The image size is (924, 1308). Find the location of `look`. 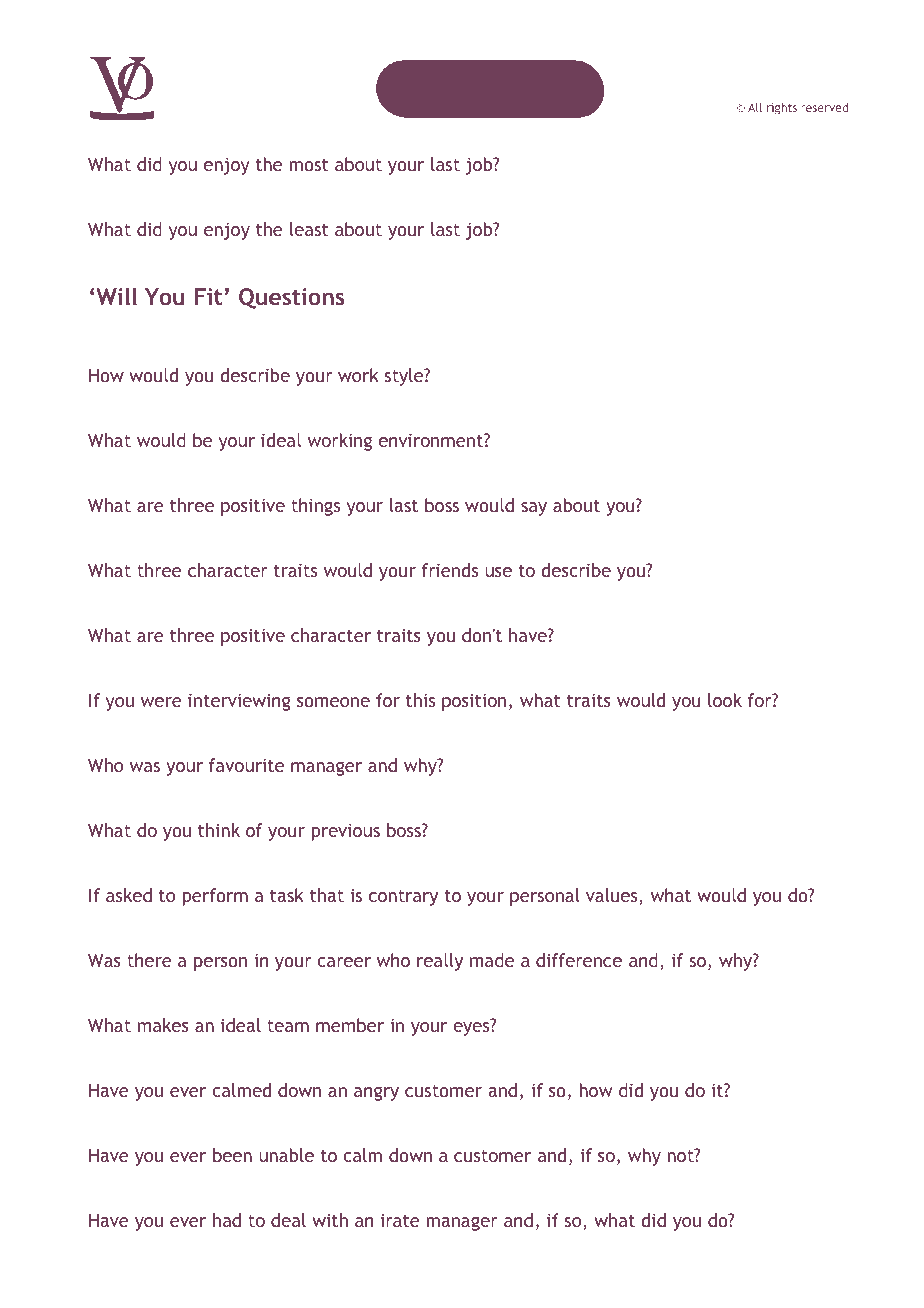

look is located at coordinates (725, 700).
